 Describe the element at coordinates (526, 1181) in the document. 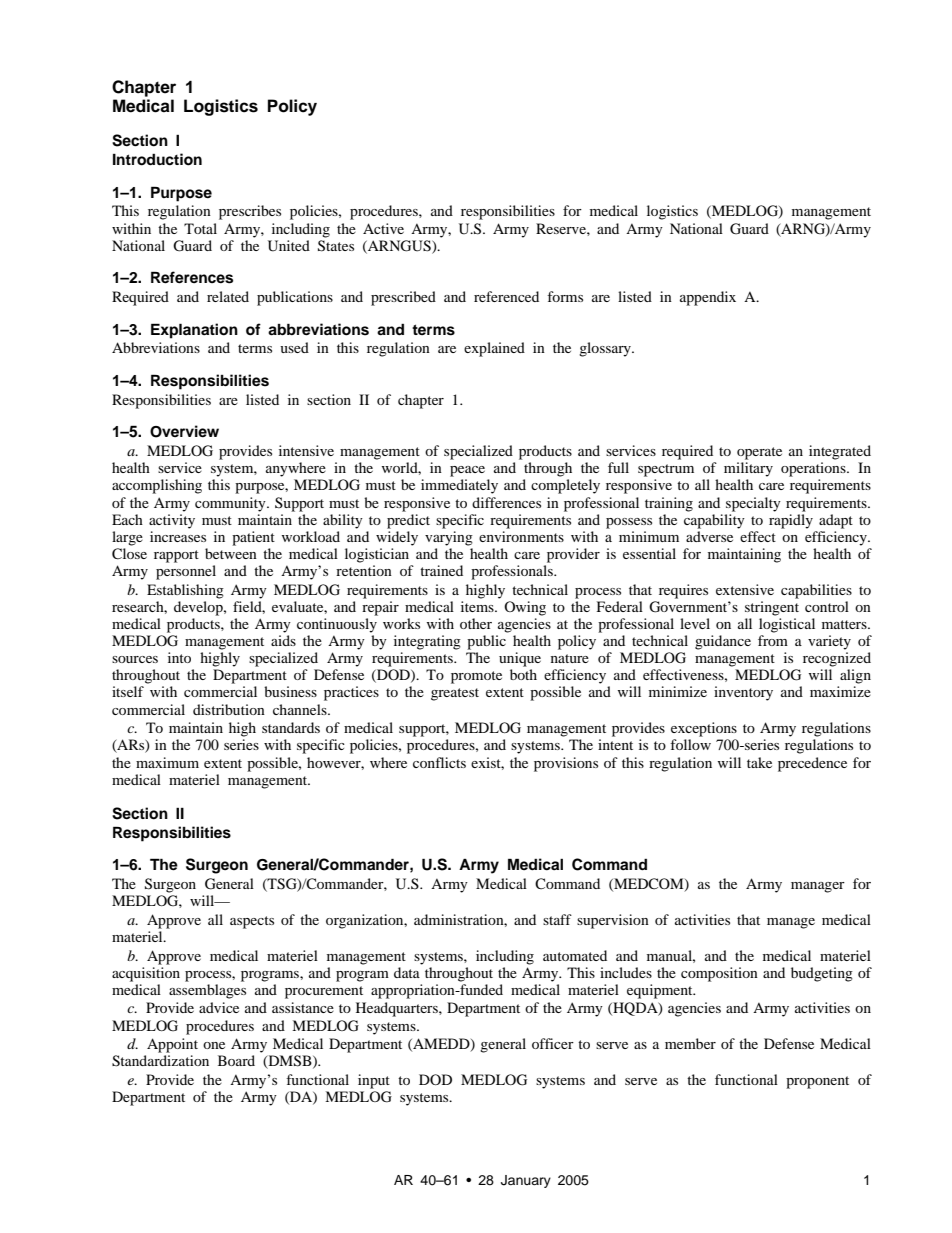

I see `January` at that location.
